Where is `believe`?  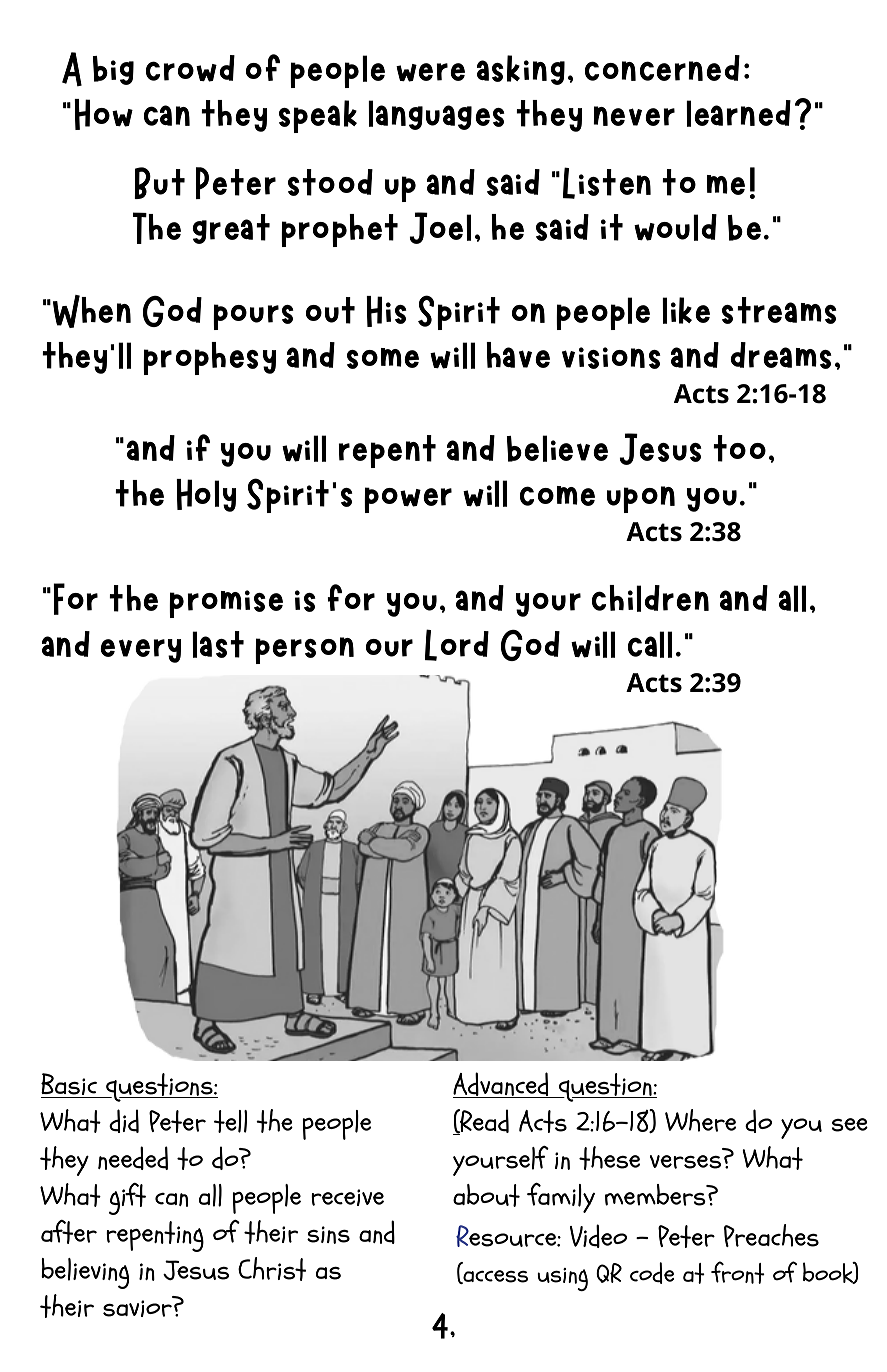
believe is located at coordinates (557, 448).
